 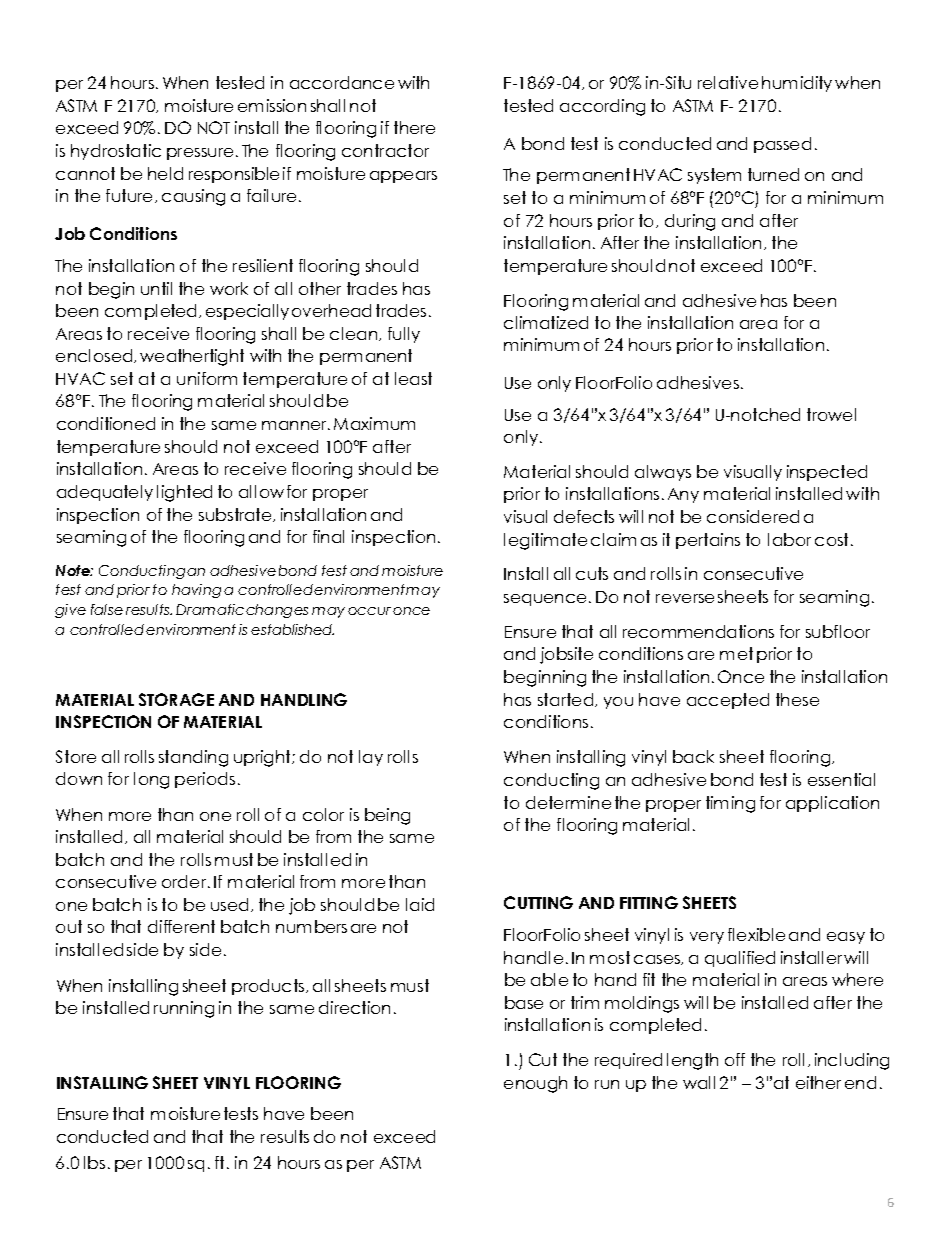 What do you see at coordinates (107, 609) in the screenshot?
I see `false` at bounding box center [107, 609].
